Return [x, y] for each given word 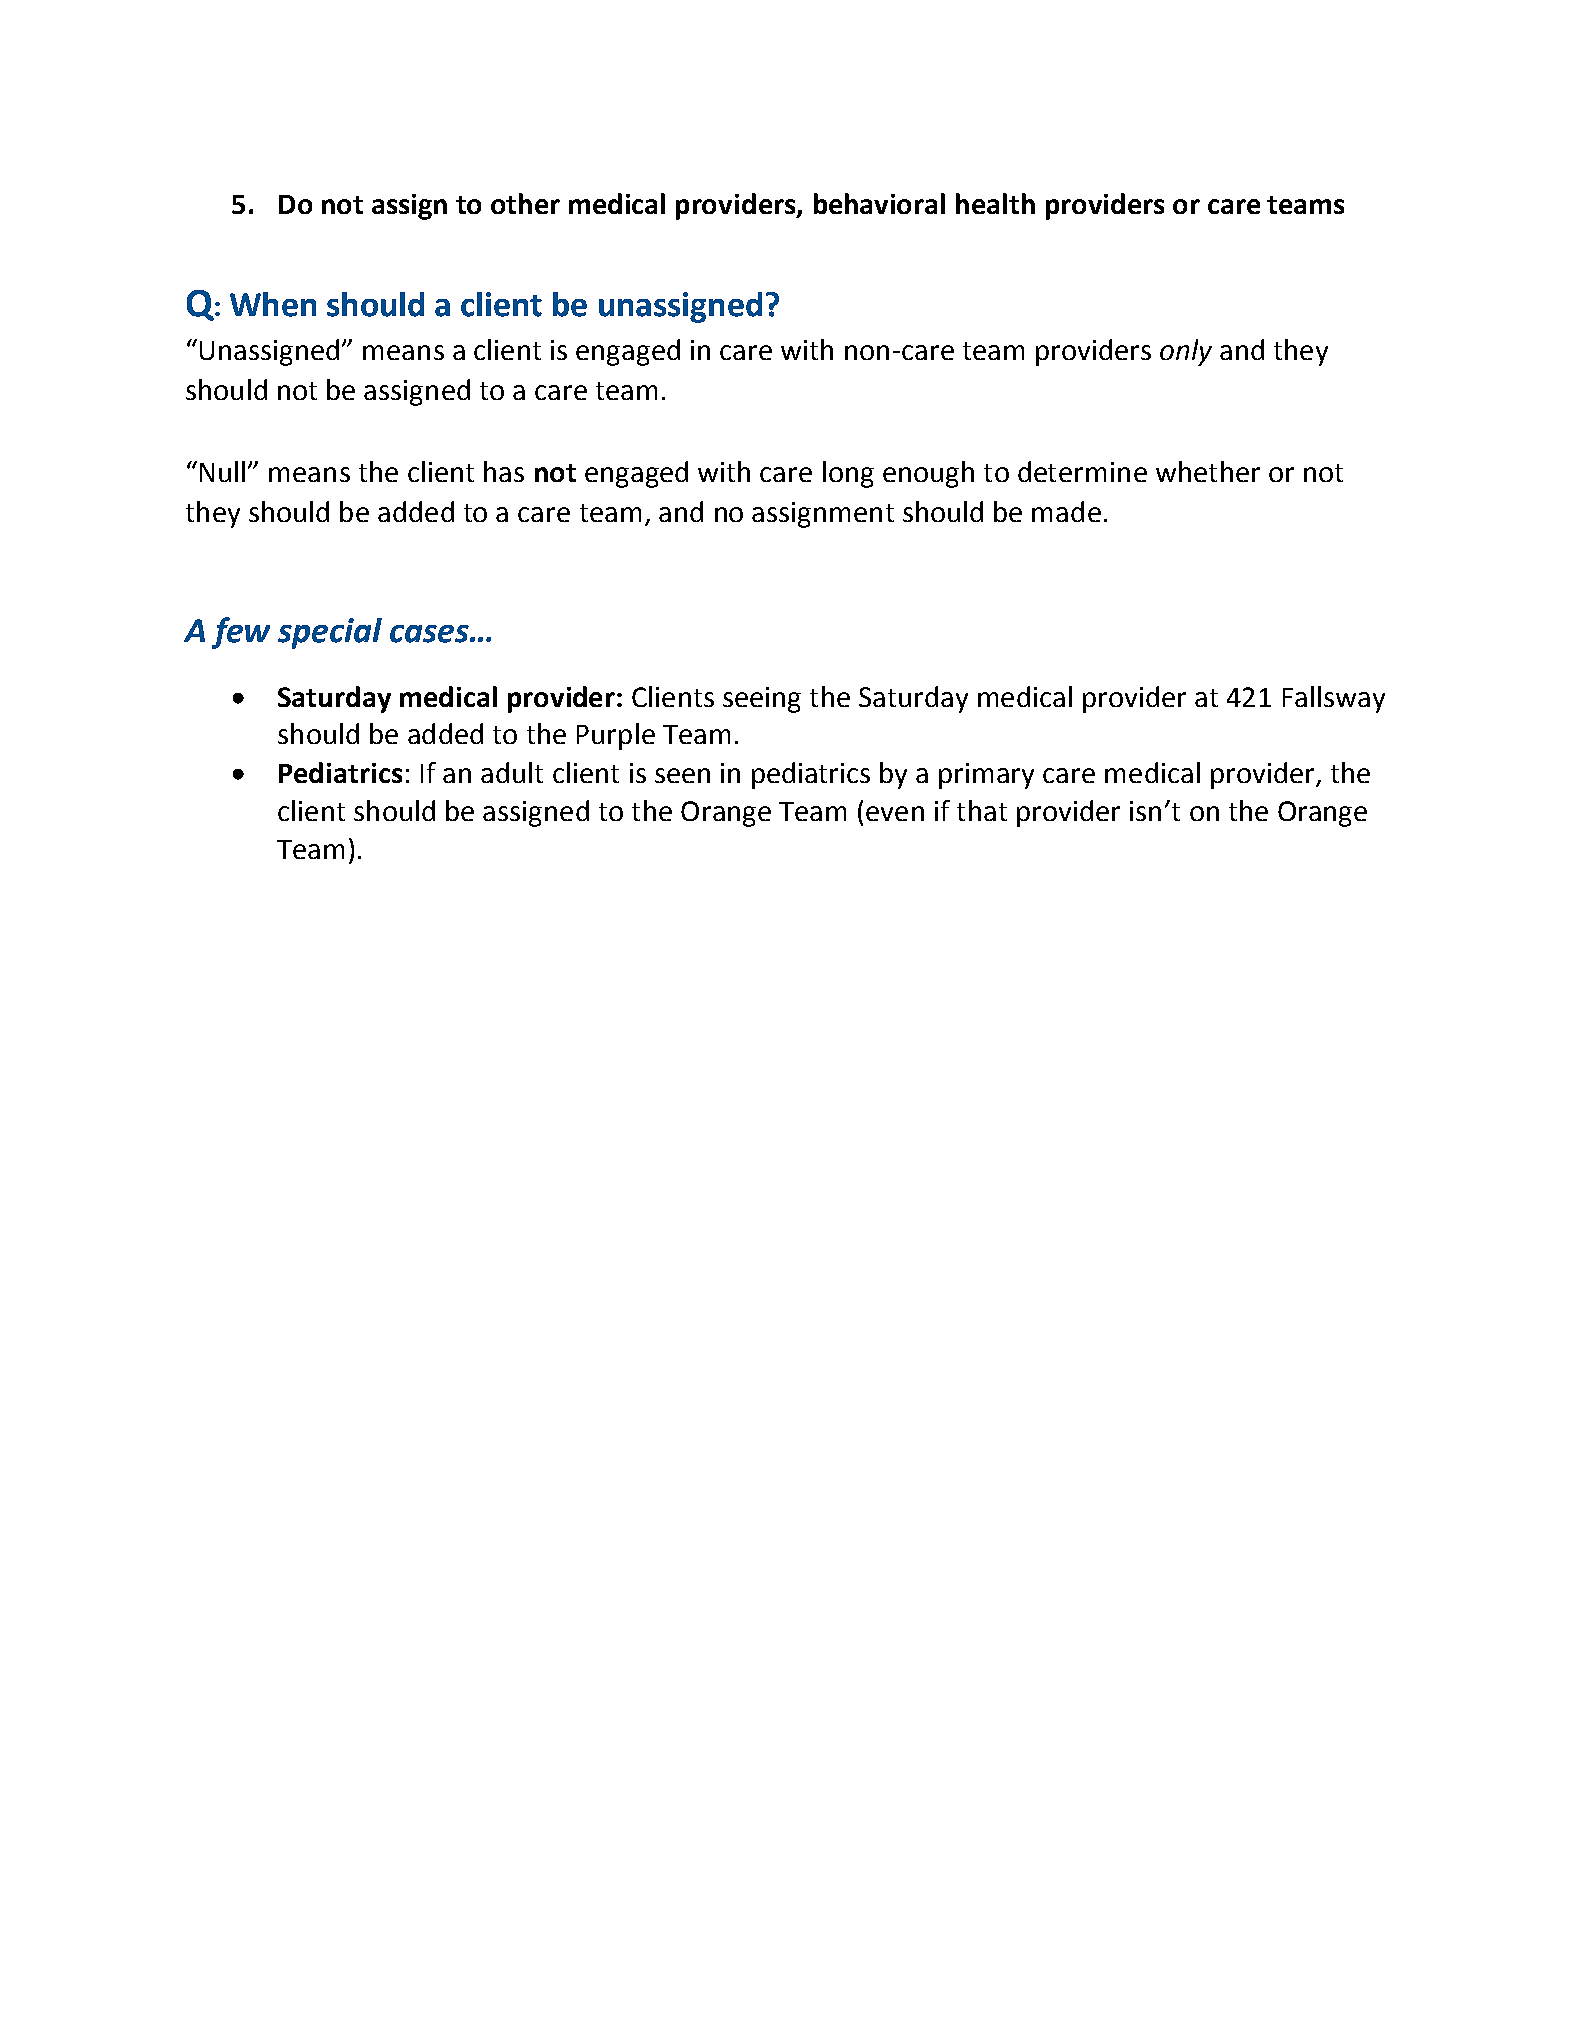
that [982, 810]
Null [222, 471]
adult [512, 772]
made [1066, 511]
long [848, 474]
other [525, 203]
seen [682, 775]
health [995, 203]
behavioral [879, 203]
